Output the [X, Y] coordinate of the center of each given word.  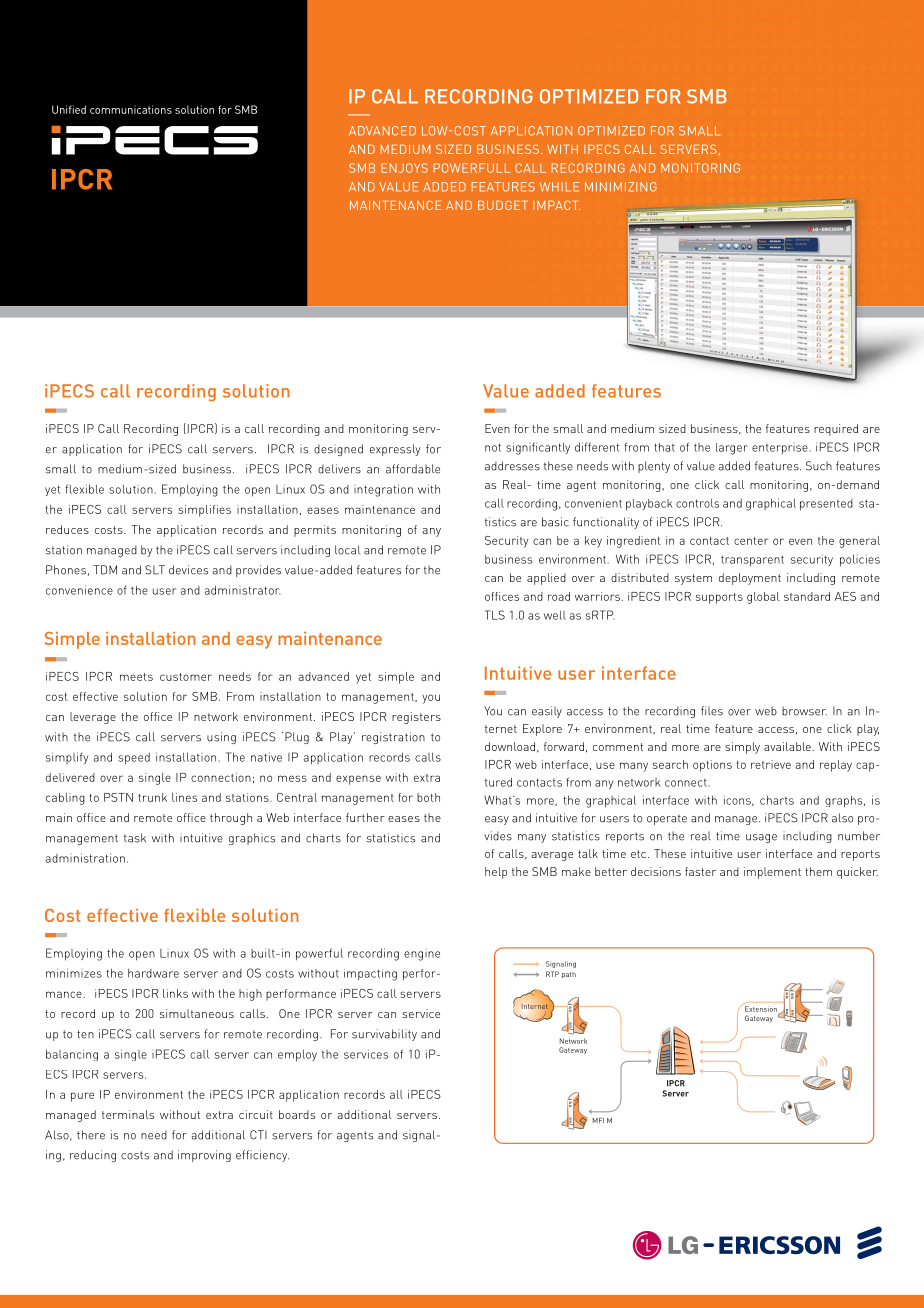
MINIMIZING [621, 187]
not [493, 447]
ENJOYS [404, 168]
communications [131, 109]
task [135, 838]
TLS [495, 615]
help [496, 873]
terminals [128, 1114]
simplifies [204, 511]
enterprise [781, 449]
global [763, 598]
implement [772, 873]
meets [136, 677]
